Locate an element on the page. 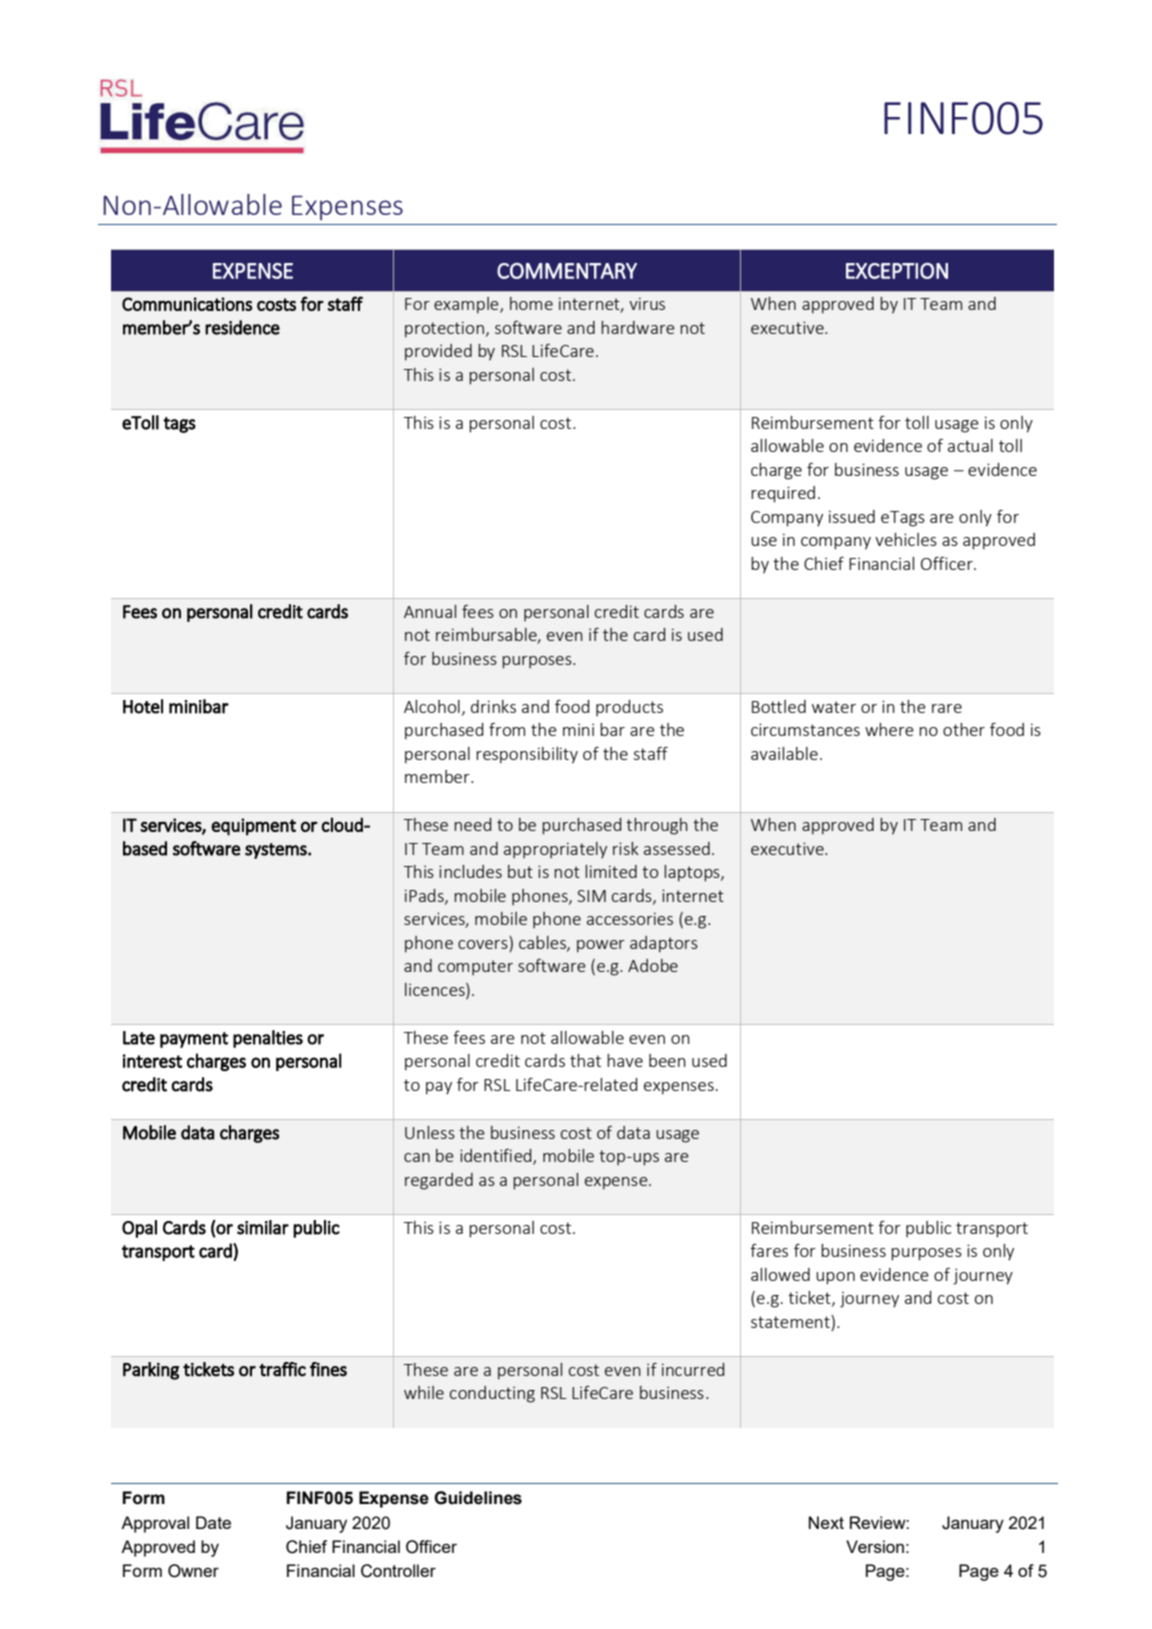 The image size is (1152, 1629). home is located at coordinates (531, 303).
